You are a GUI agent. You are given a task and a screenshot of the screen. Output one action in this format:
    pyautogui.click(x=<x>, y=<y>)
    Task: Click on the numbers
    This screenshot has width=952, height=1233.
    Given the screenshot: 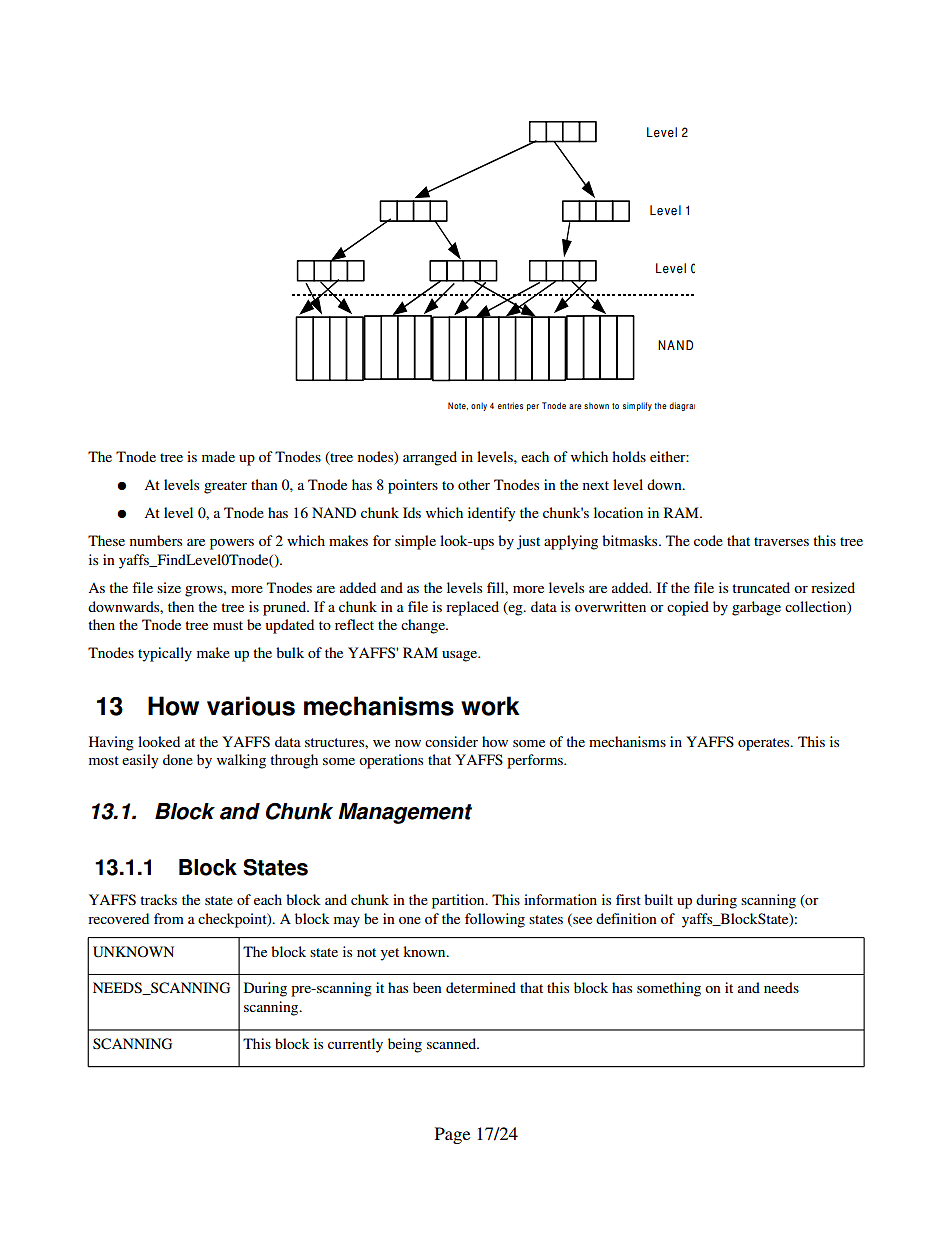 What is the action you would take?
    pyautogui.click(x=156, y=540)
